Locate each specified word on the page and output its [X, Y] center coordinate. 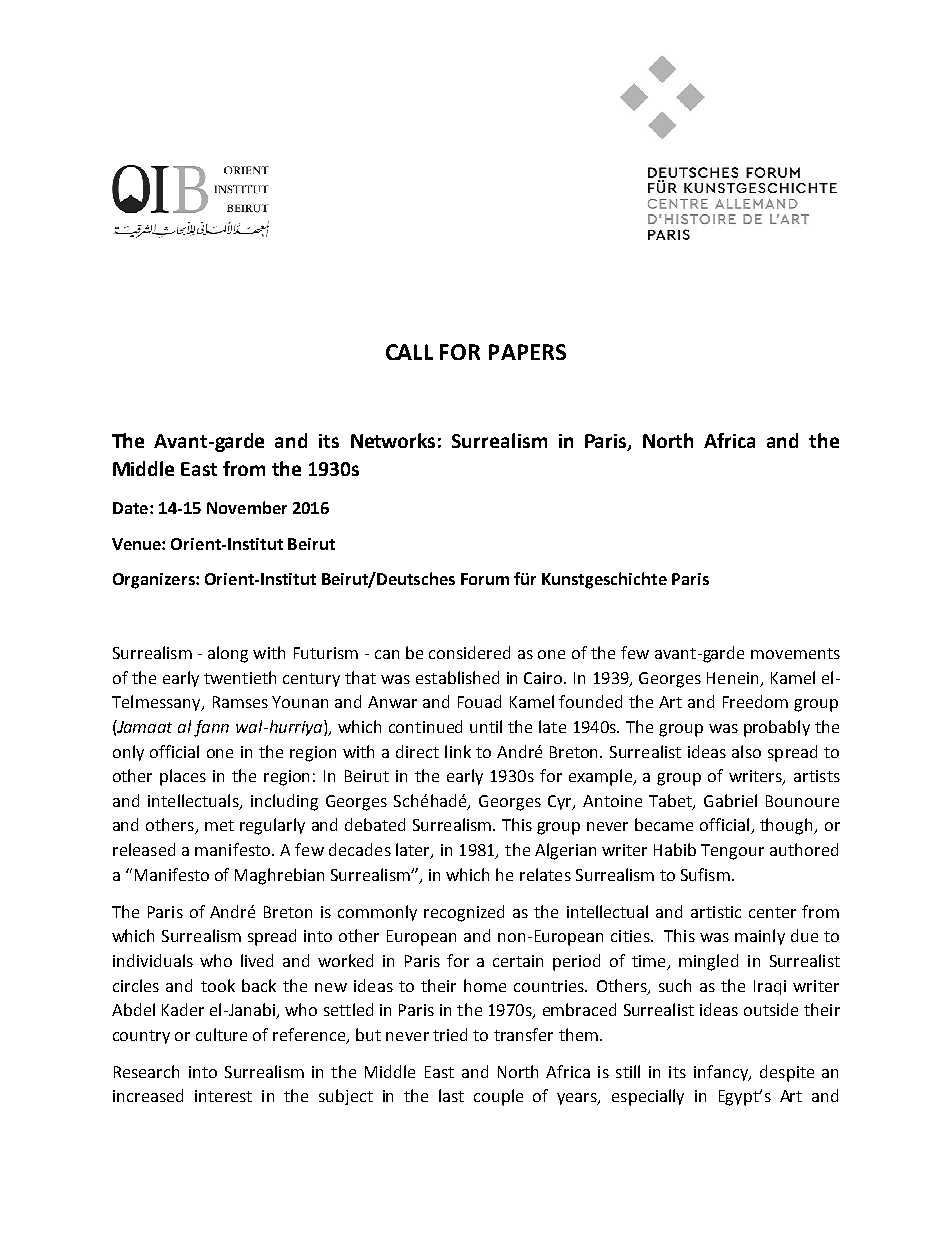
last [451, 1095]
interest [223, 1096]
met [219, 825]
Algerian [565, 851]
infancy [722, 1073]
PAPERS [527, 352]
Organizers [155, 581]
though [787, 826]
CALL [409, 352]
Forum [485, 579]
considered [469, 652]
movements [795, 653]
